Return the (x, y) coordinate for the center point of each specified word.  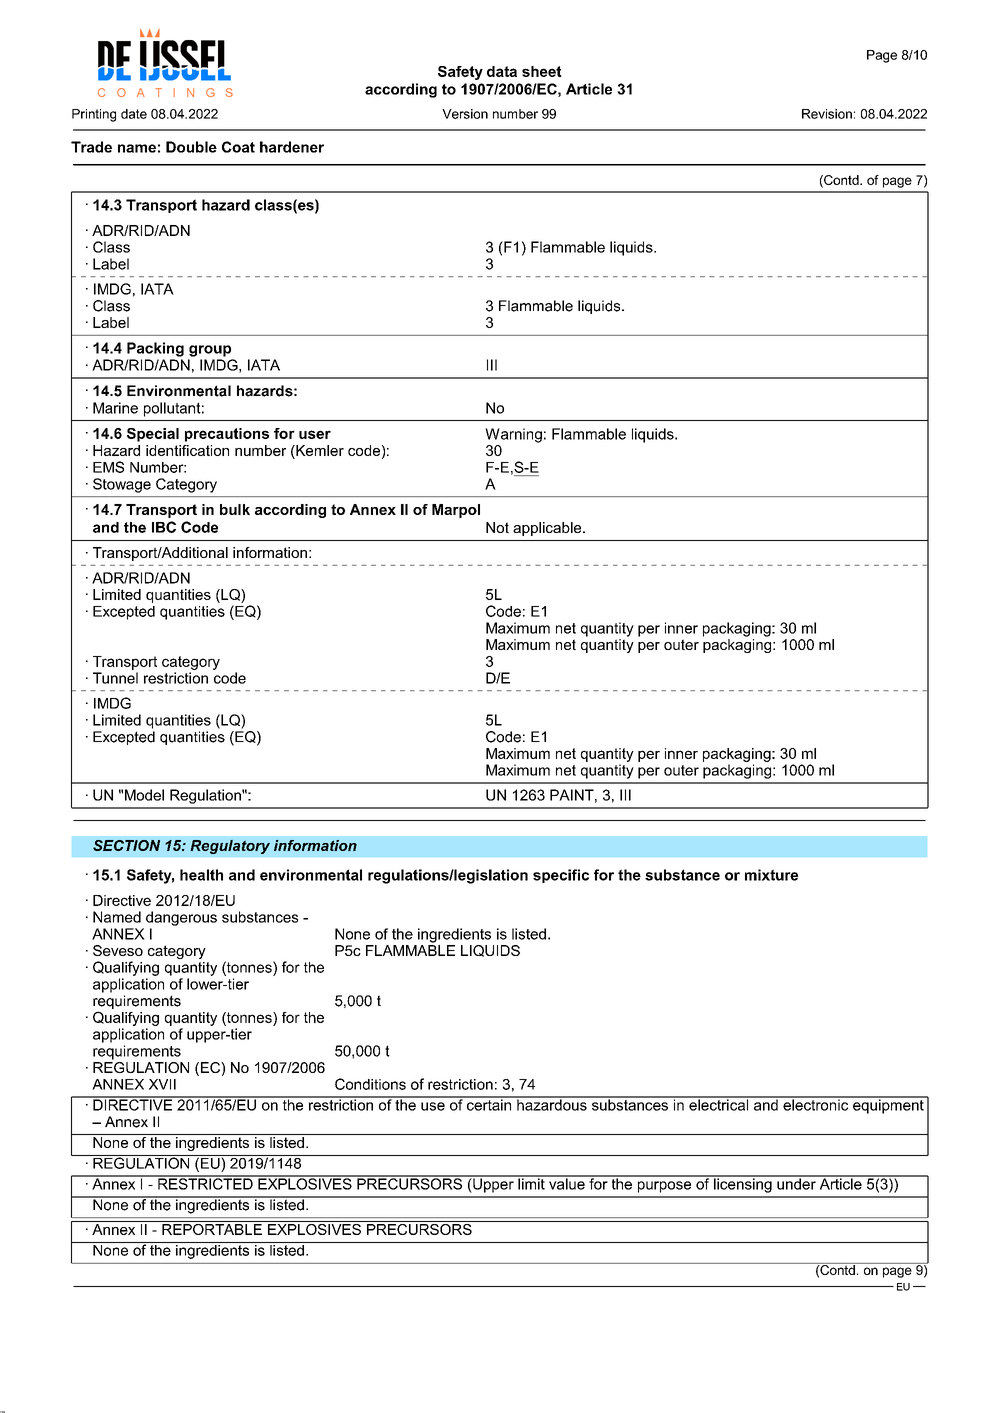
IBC (164, 527)
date (134, 114)
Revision (827, 114)
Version (465, 114)
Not (497, 527)
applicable (548, 529)
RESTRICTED (205, 1183)
